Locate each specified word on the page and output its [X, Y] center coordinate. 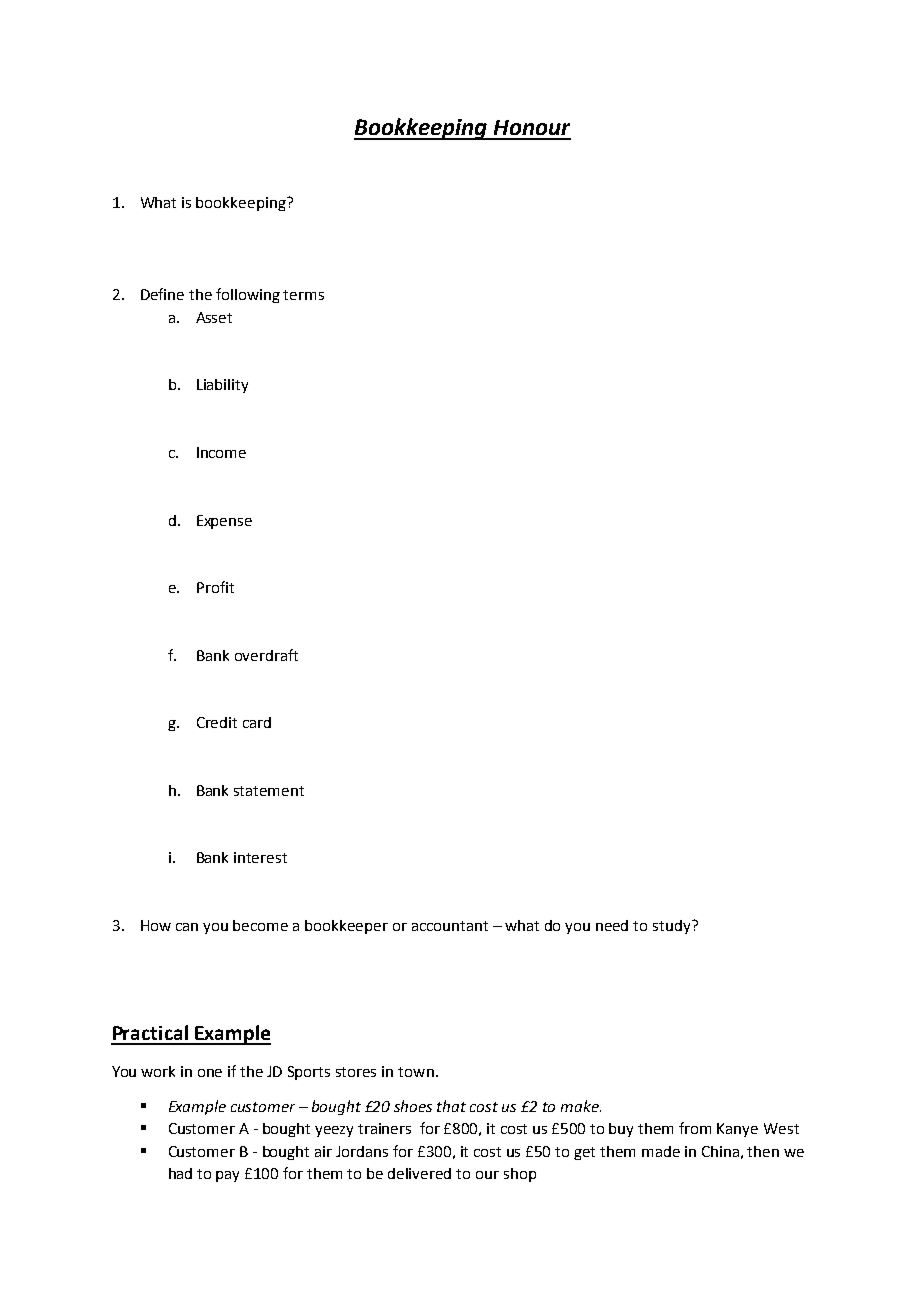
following [248, 295]
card [257, 722]
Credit [217, 722]
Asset [214, 317]
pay [227, 1176]
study [673, 927]
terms [303, 295]
